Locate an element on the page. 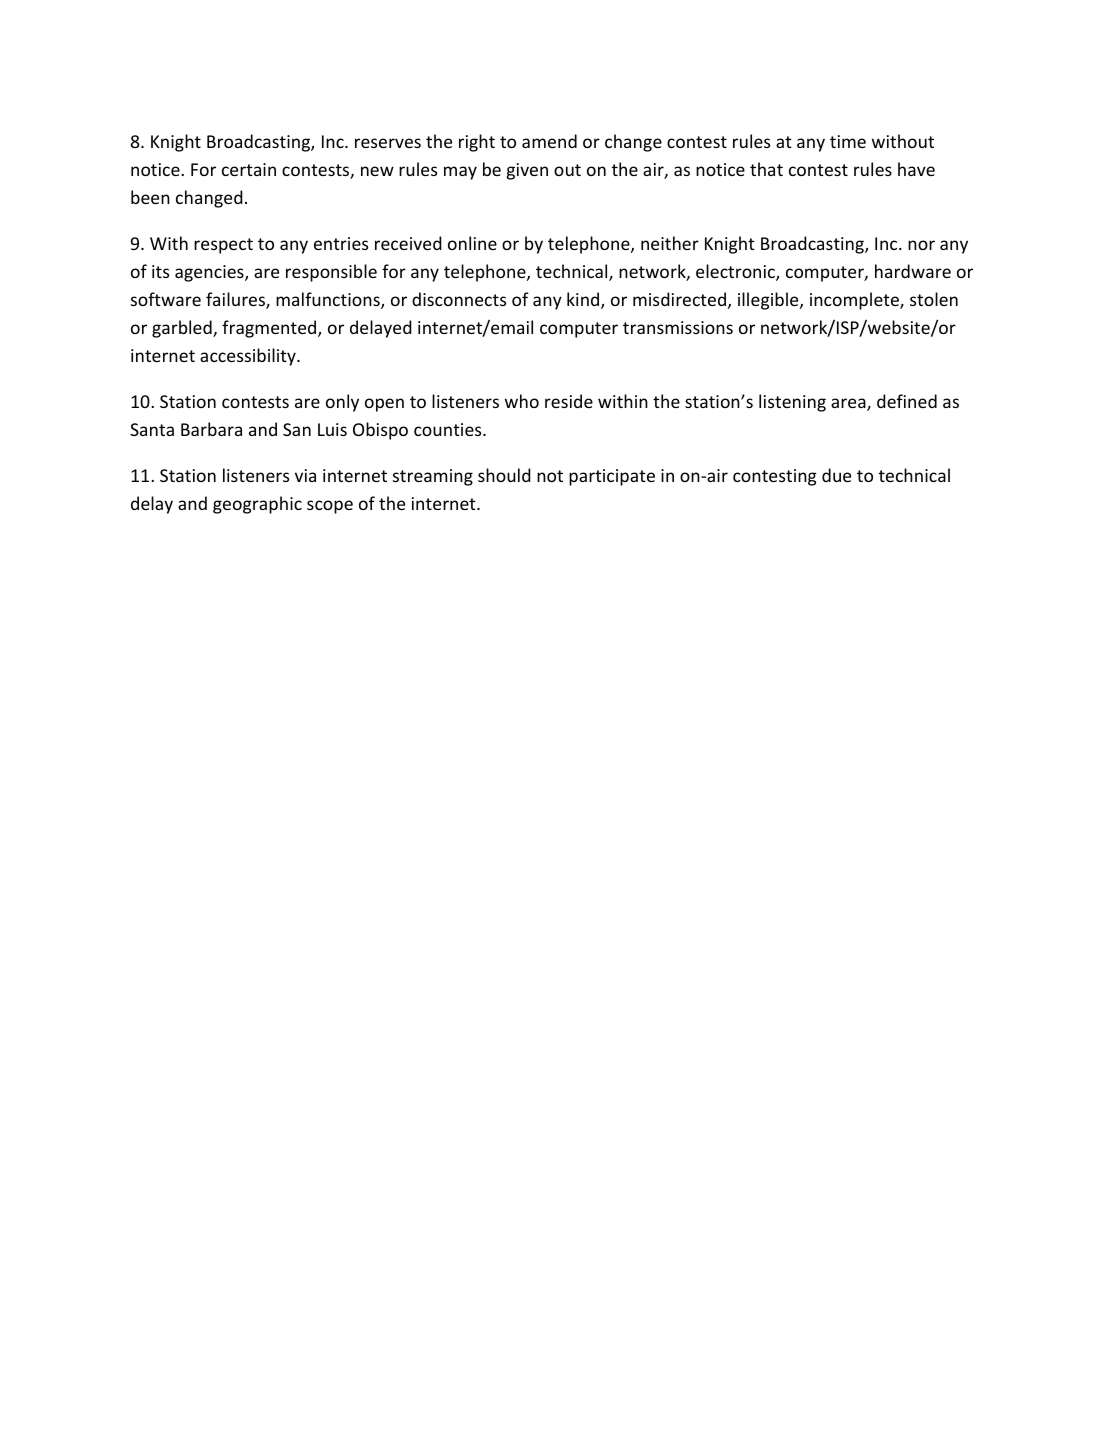  amend is located at coordinates (549, 141).
